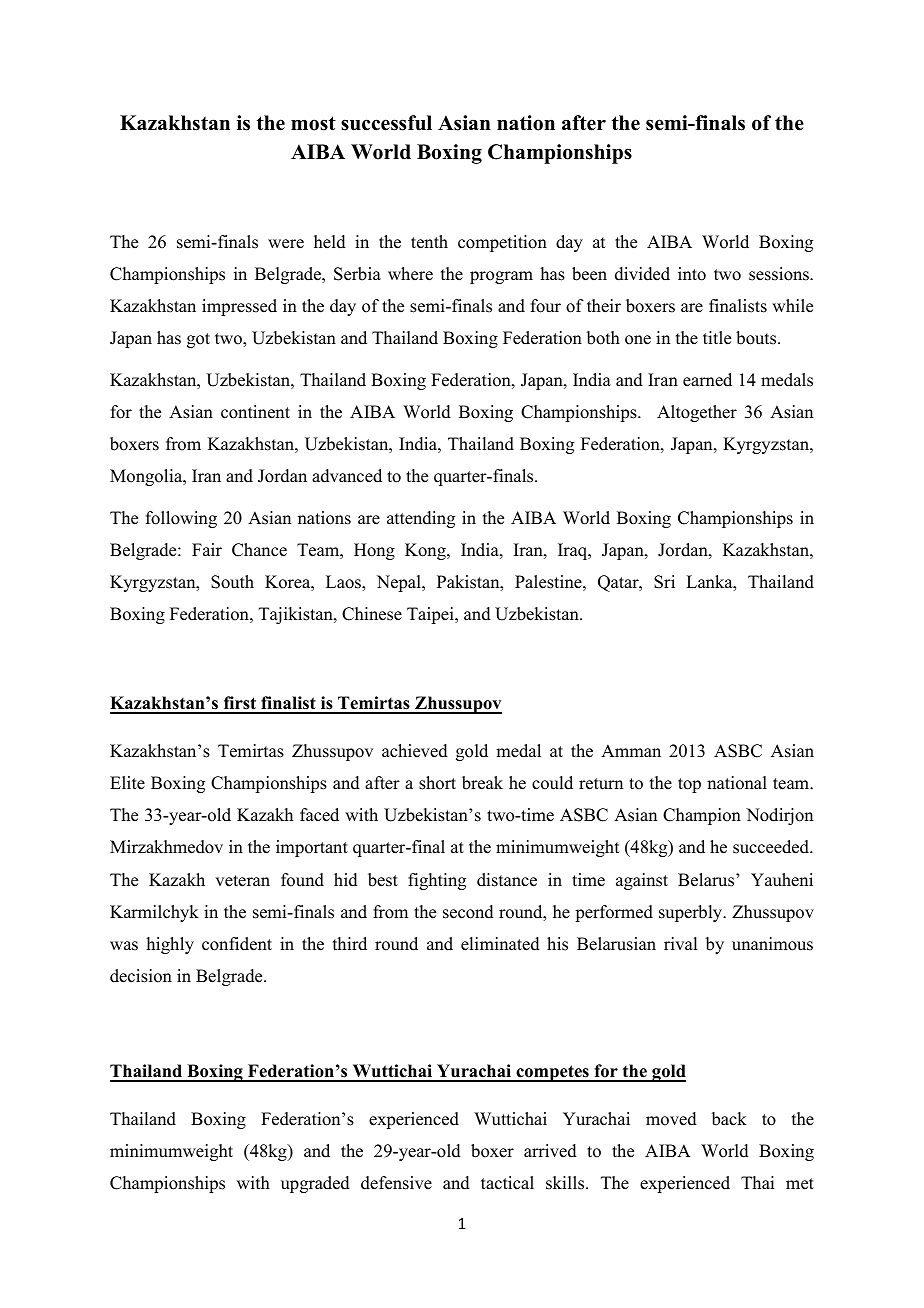 This image has width=924, height=1308. I want to click on tactical, so click(507, 1183).
